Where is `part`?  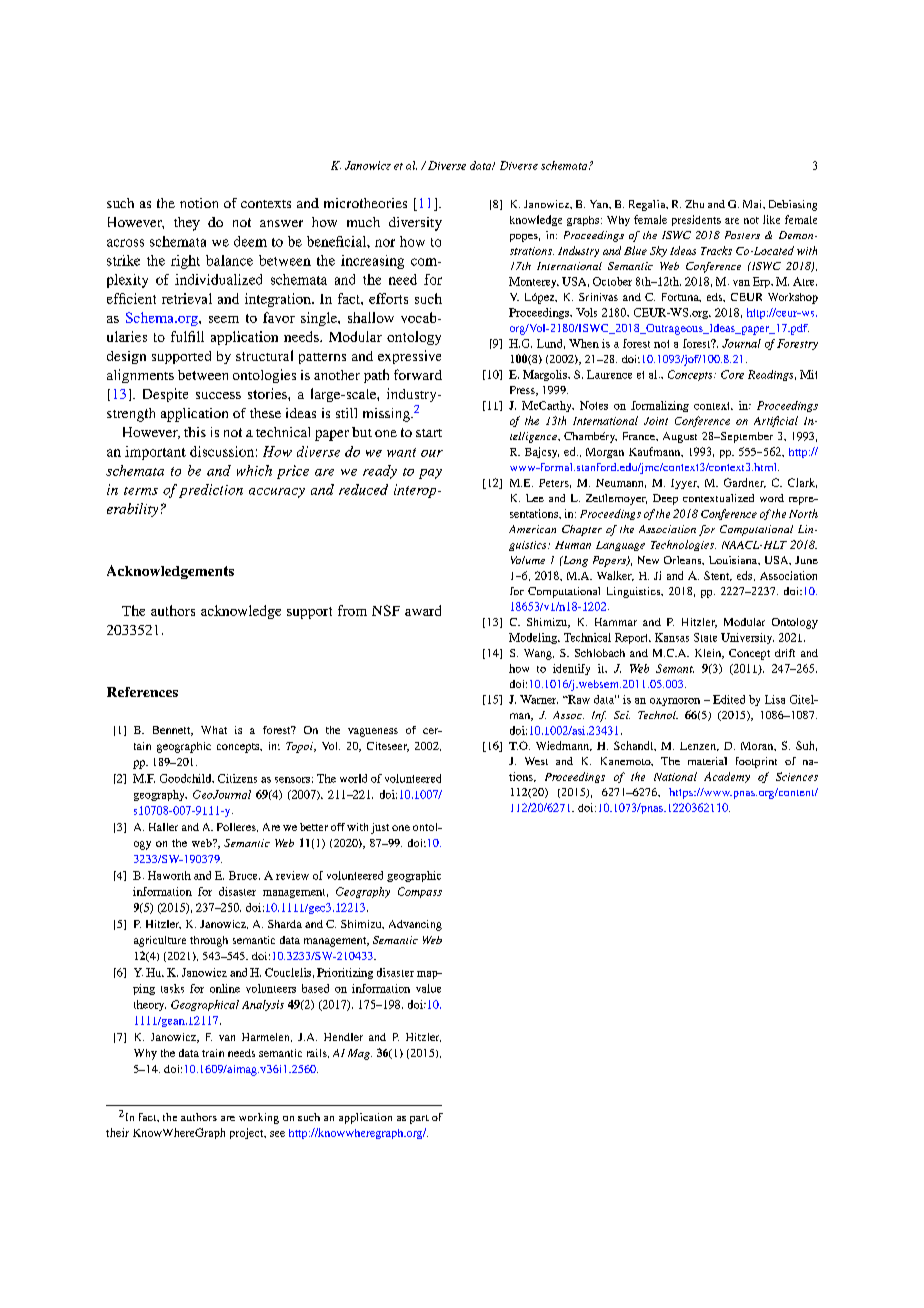 part is located at coordinates (419, 1119).
